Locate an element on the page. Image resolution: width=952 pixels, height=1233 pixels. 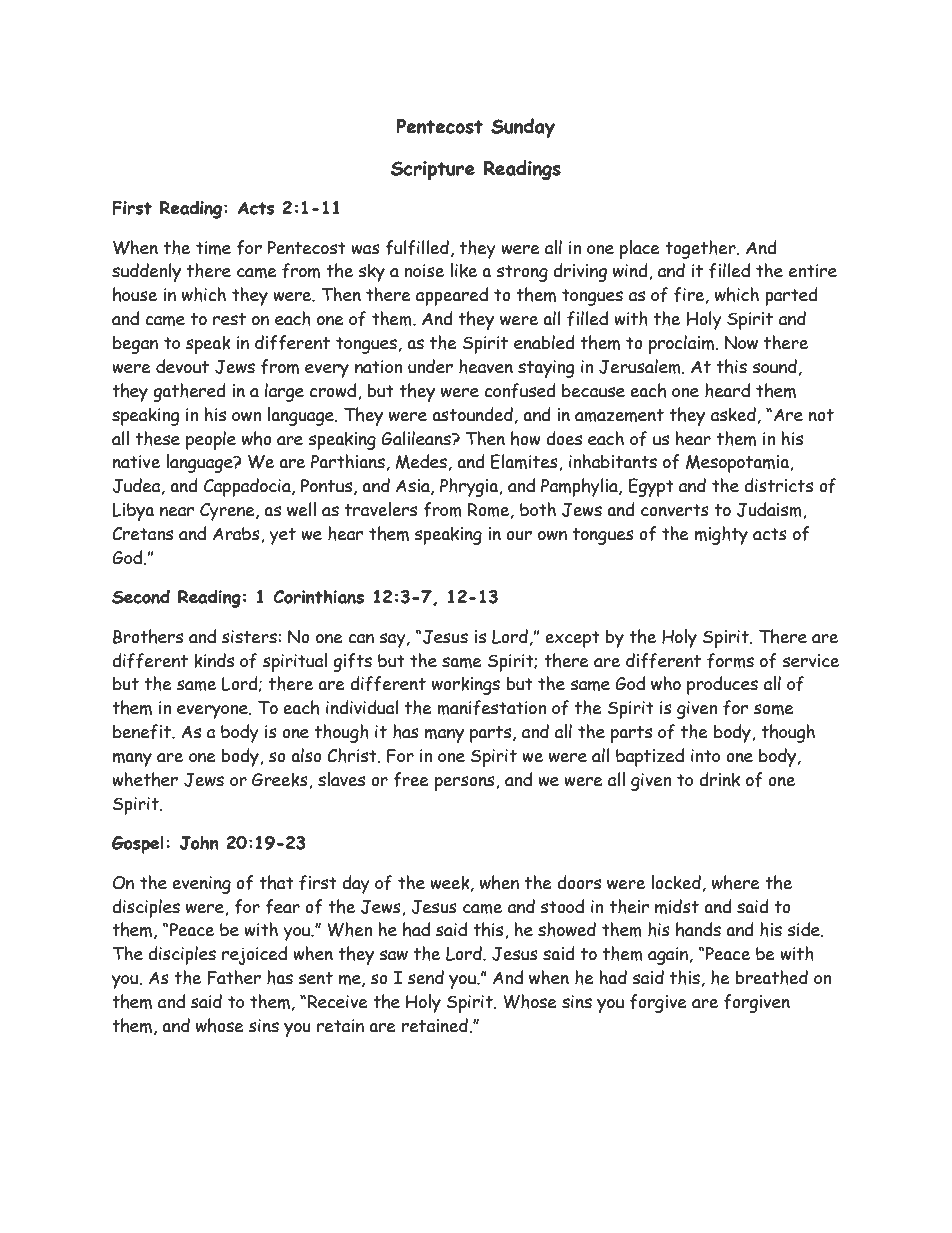
together is located at coordinates (701, 249).
